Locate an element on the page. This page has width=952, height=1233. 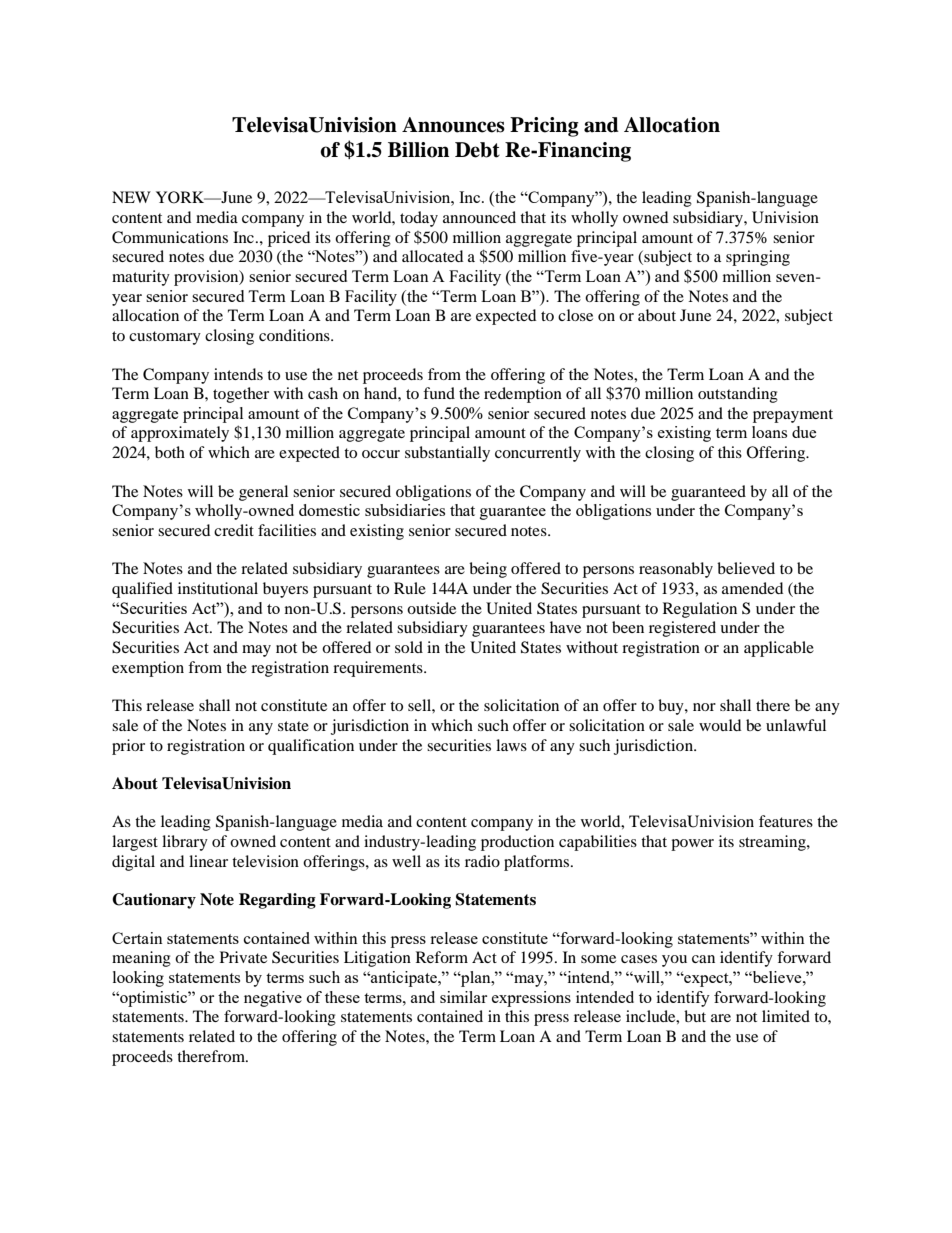
exemption is located at coordinates (148, 669).
